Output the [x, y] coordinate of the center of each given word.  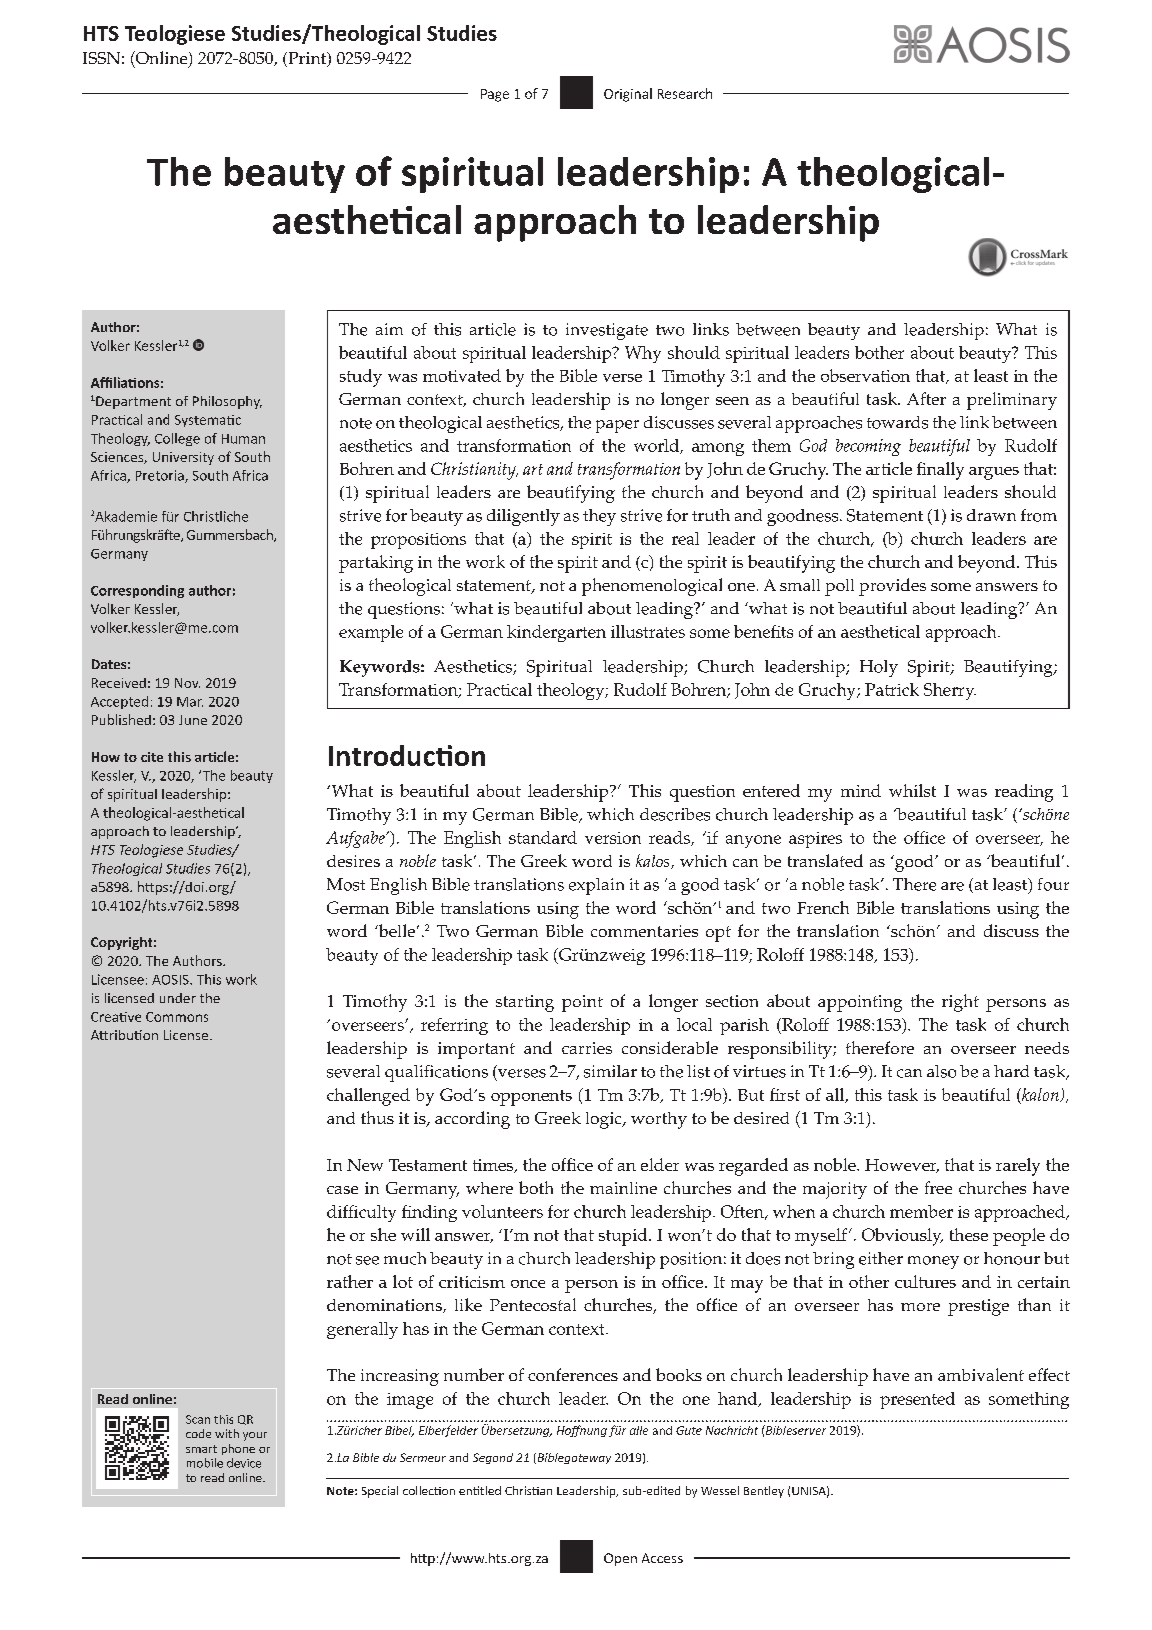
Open [620, 1559]
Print [307, 59]
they [599, 517]
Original [628, 95]
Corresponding [137, 591]
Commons [177, 1017]
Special [380, 1492]
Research [685, 93]
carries [587, 1048]
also [941, 1071]
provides [892, 587]
